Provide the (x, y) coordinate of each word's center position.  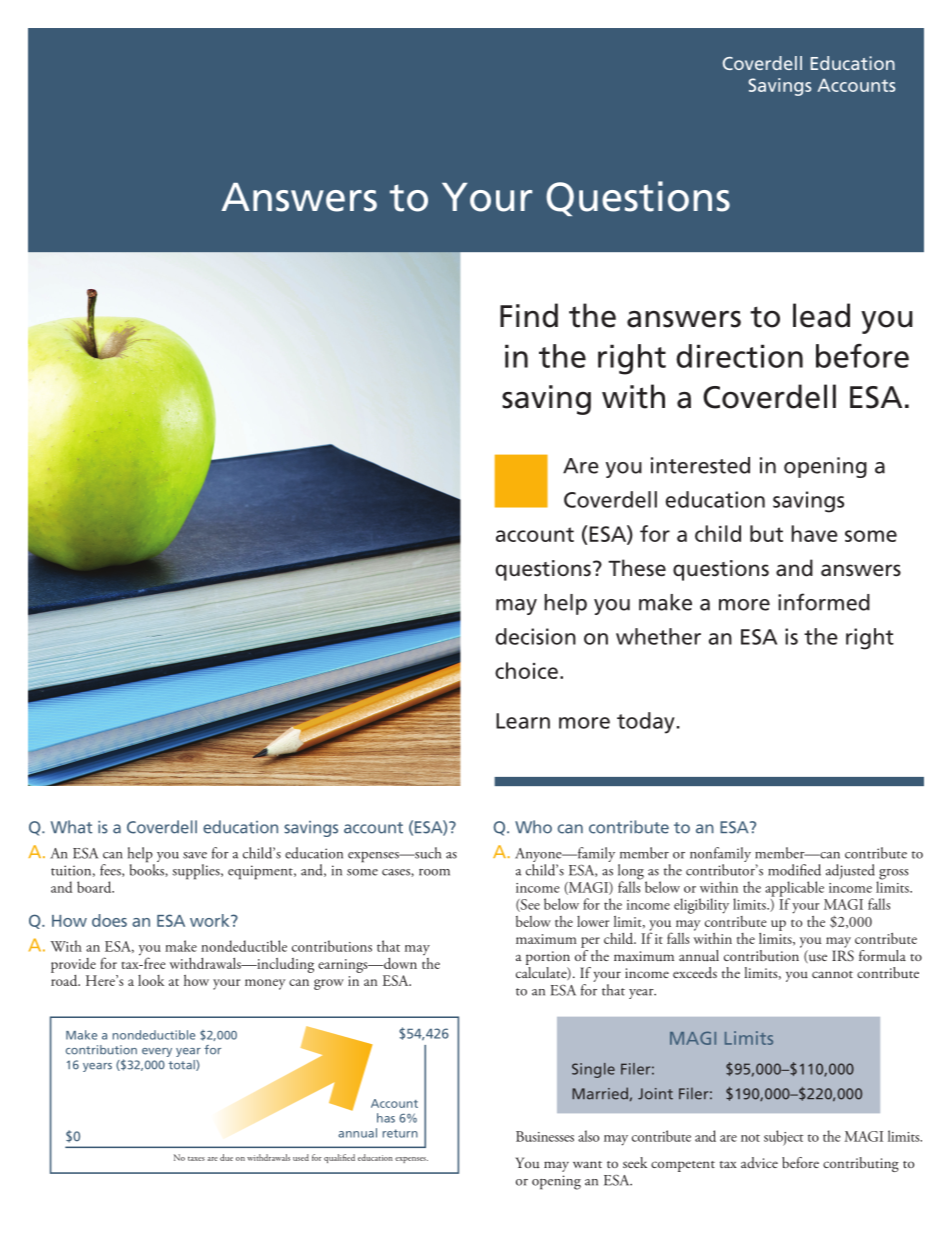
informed (824, 602)
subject (784, 1138)
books (148, 869)
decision (536, 636)
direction (739, 356)
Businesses (545, 1136)
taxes (196, 1159)
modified (794, 870)
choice (526, 670)
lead (821, 315)
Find (529, 315)
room (434, 872)
